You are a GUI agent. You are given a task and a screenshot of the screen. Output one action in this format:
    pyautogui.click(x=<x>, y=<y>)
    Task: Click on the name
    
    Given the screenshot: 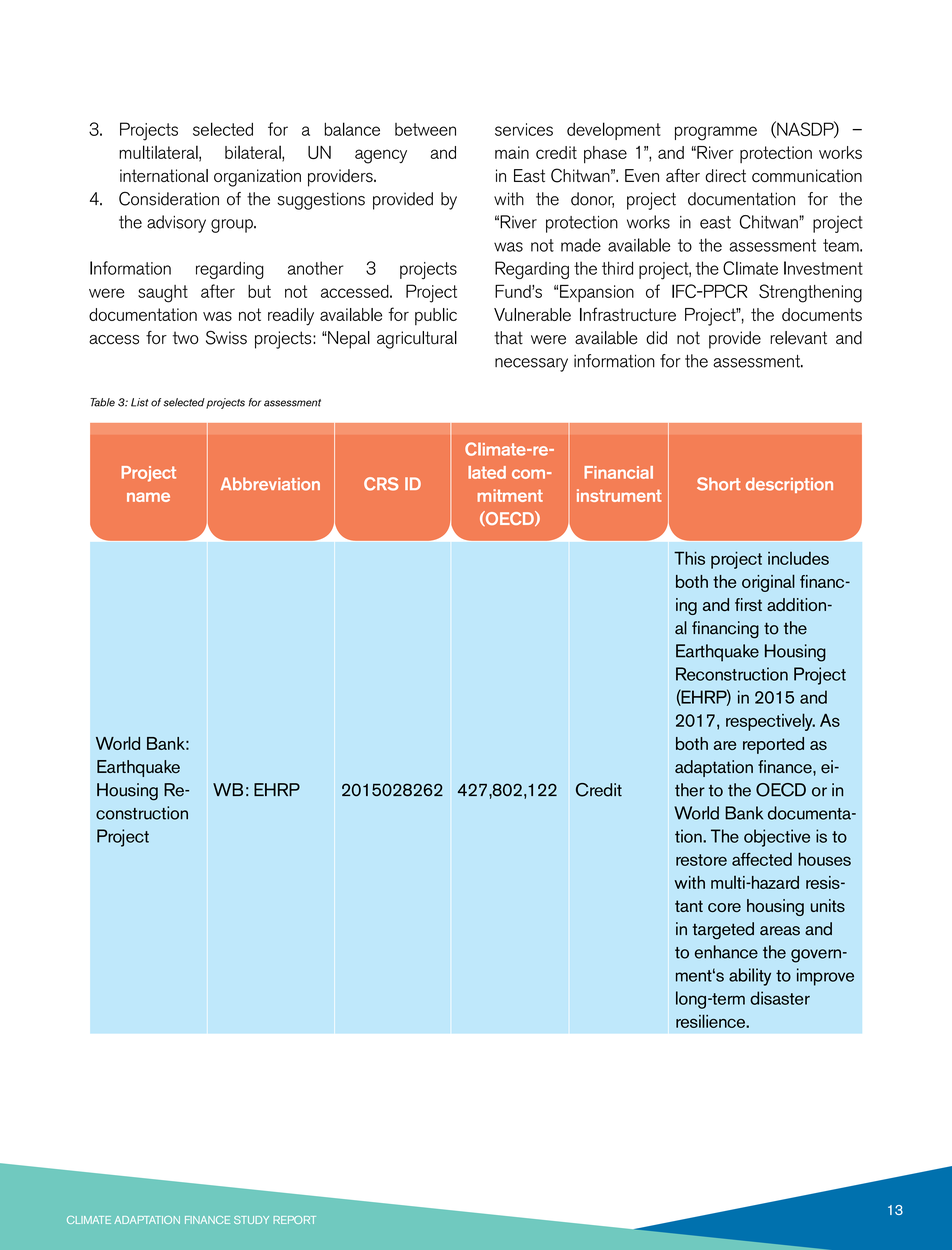 What is the action you would take?
    pyautogui.click(x=148, y=497)
